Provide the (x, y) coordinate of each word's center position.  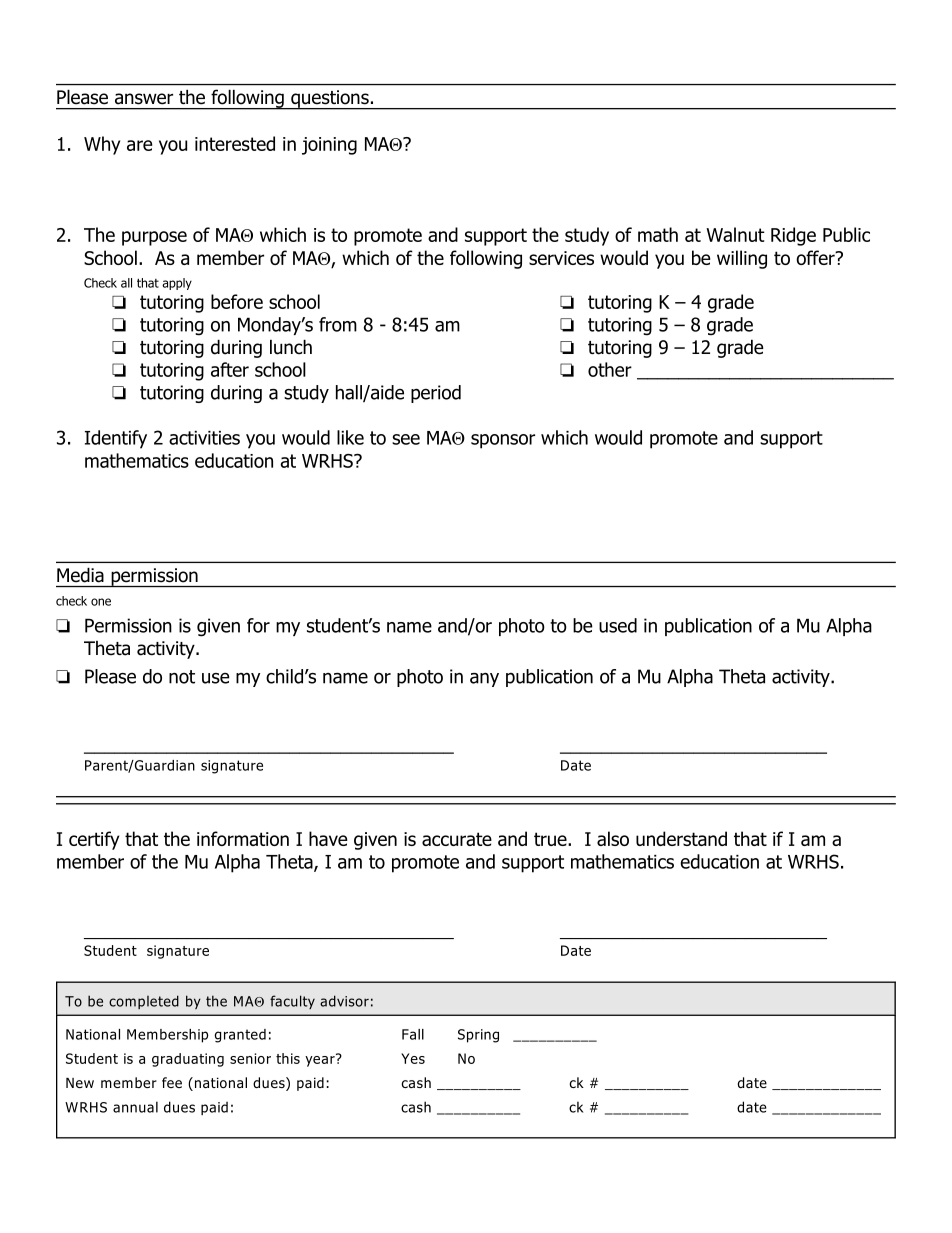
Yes (413, 1058)
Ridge (793, 236)
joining (329, 146)
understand (681, 838)
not (182, 677)
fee (172, 1082)
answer (144, 99)
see (406, 439)
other (610, 369)
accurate (457, 839)
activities (204, 438)
